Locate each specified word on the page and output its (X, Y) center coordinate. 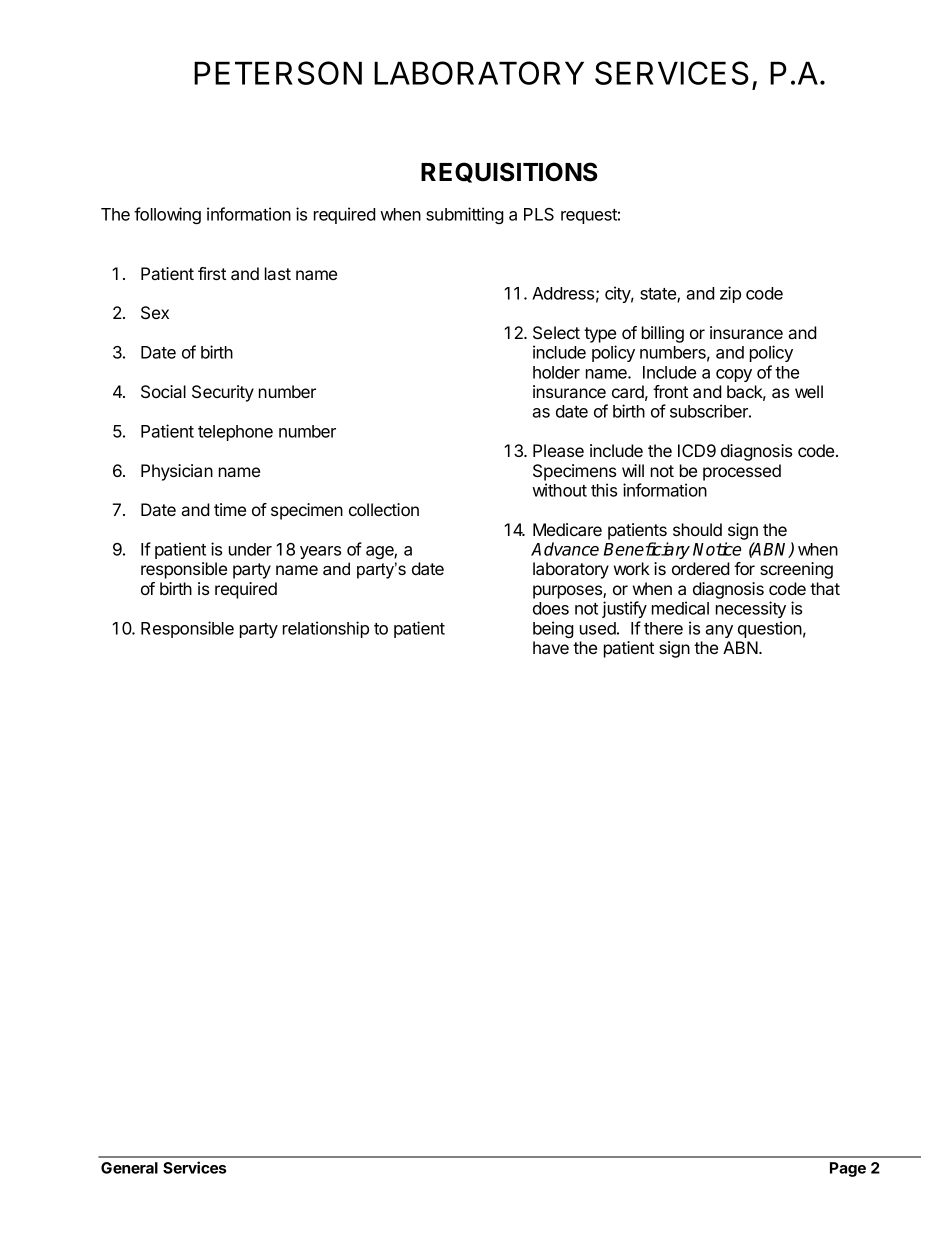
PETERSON (278, 73)
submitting (465, 215)
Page (848, 1169)
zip (730, 294)
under (250, 549)
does (551, 608)
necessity (751, 609)
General (129, 1168)
